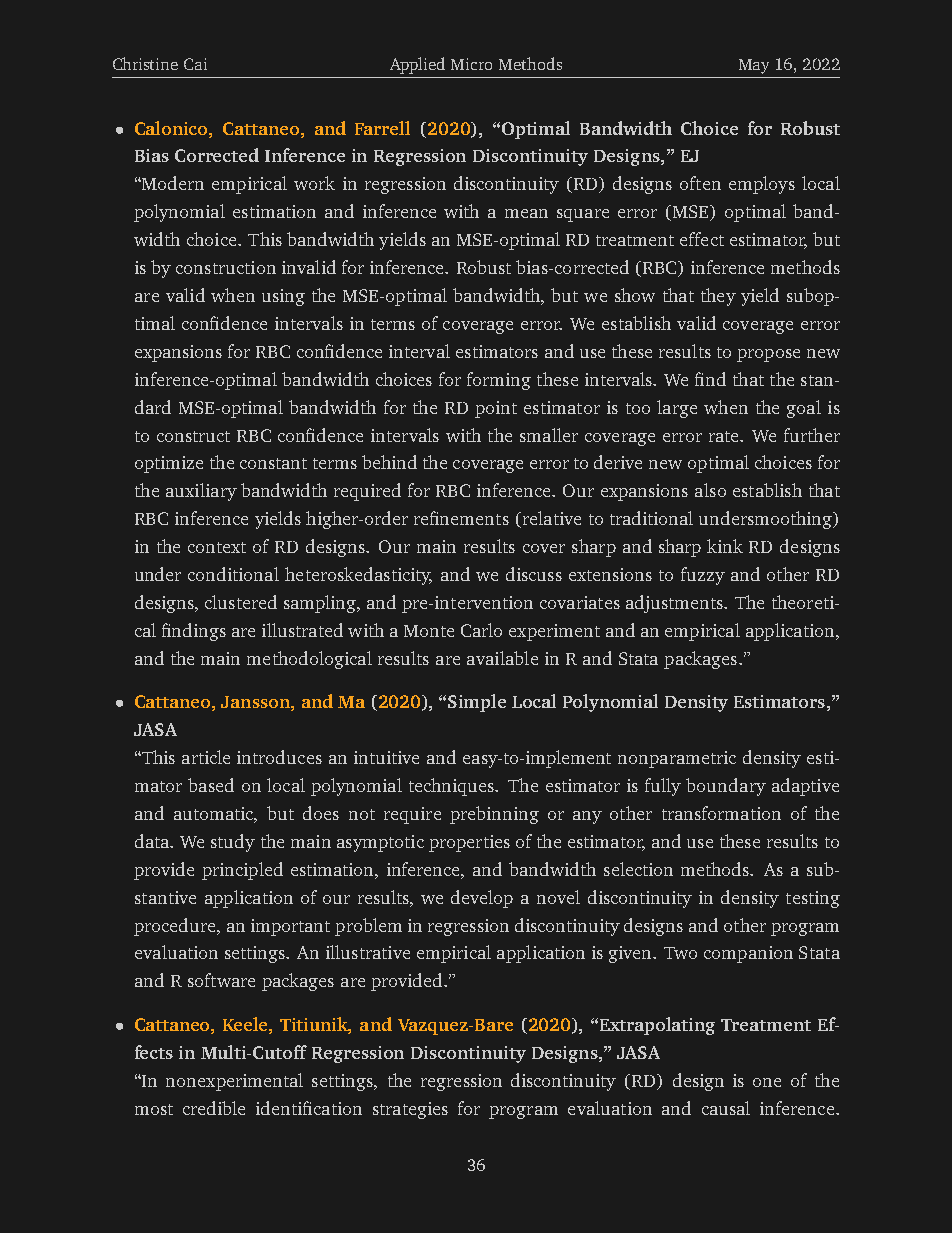 This screenshot has height=1233, width=952. I want to click on study, so click(233, 843).
